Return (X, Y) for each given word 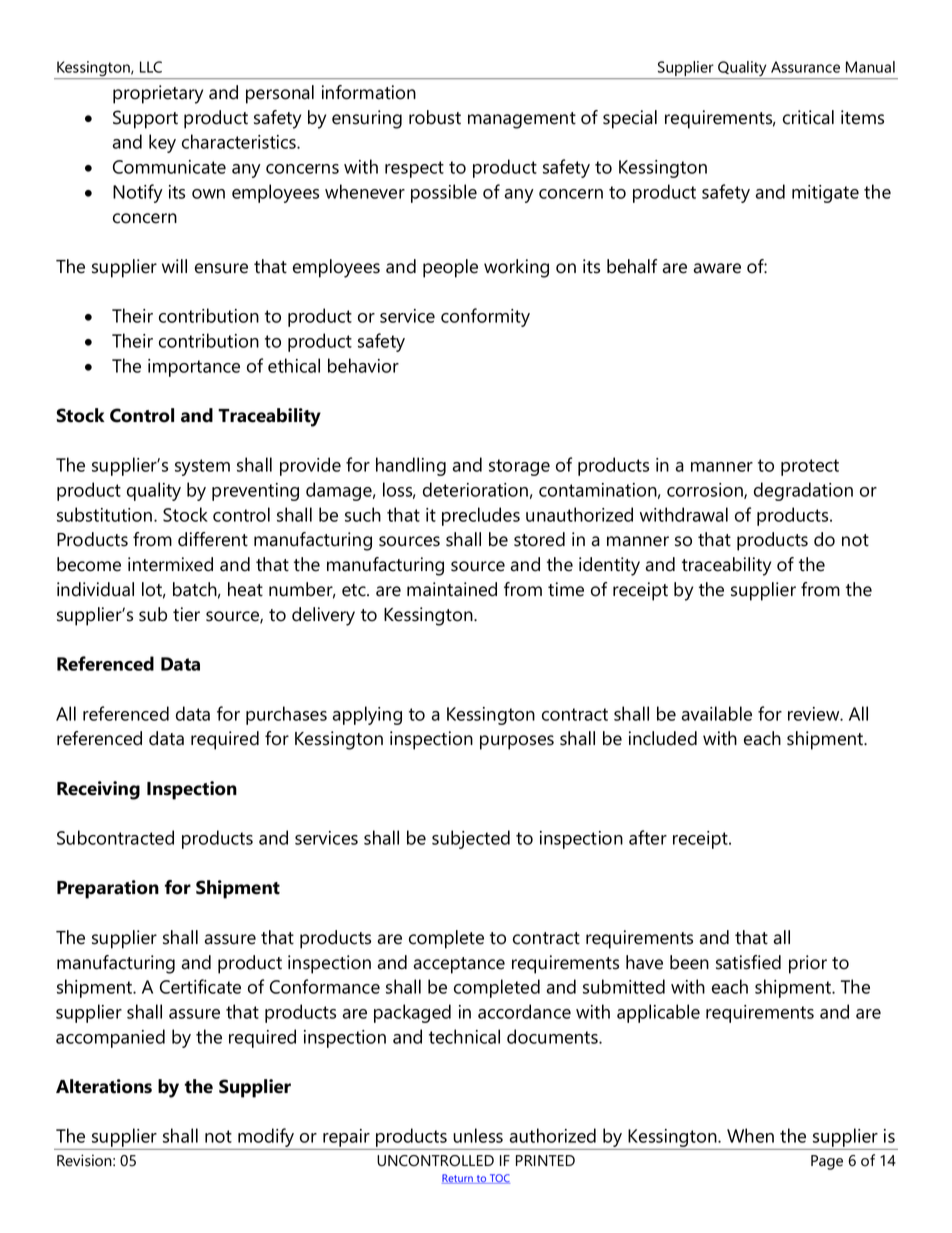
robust (435, 117)
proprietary (158, 94)
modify (266, 1139)
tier (186, 614)
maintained (452, 589)
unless (478, 1135)
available (717, 713)
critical (808, 117)
